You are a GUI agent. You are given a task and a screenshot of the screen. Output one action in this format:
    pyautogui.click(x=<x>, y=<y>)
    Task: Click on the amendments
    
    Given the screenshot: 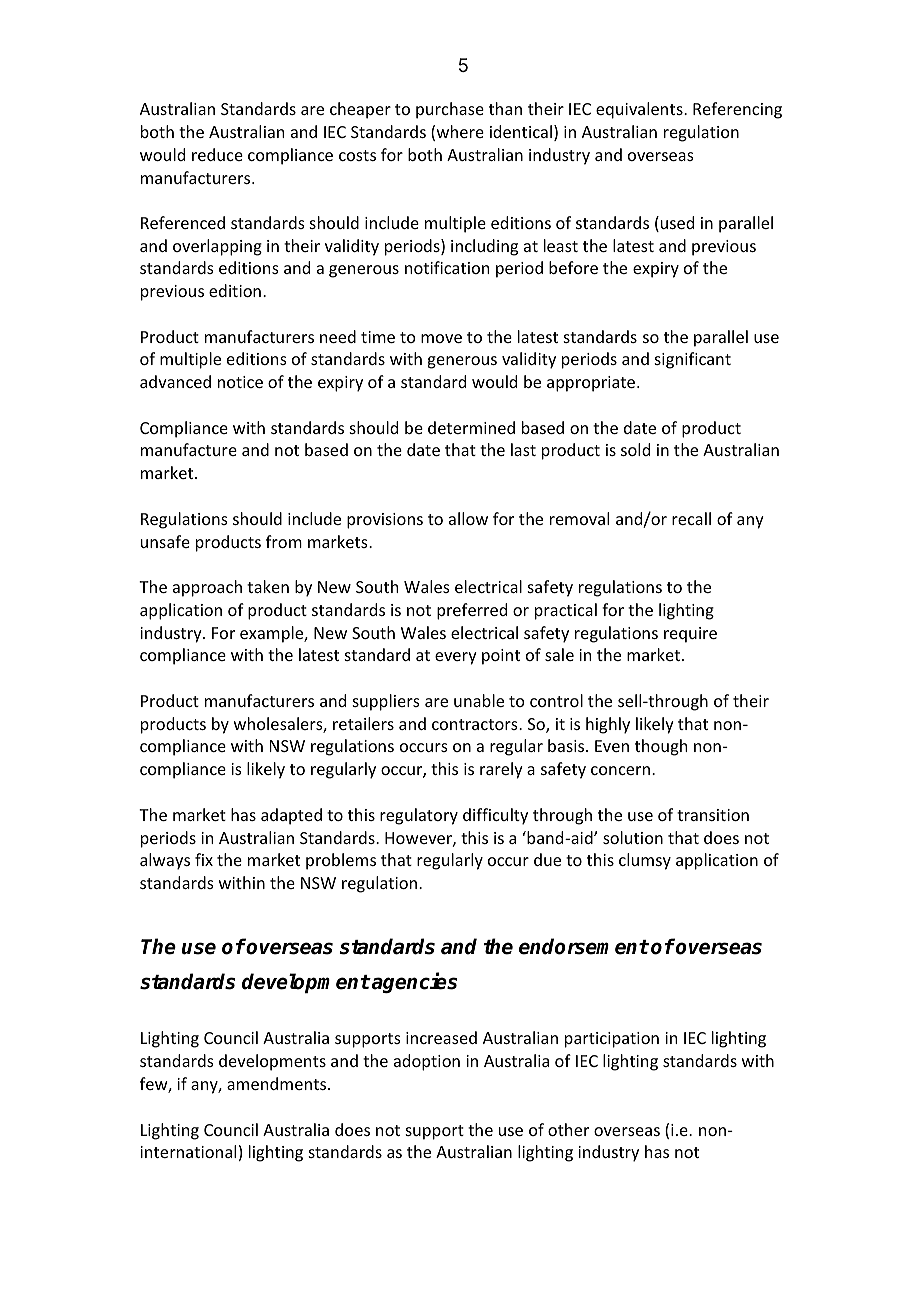 What is the action you would take?
    pyautogui.click(x=278, y=1083)
